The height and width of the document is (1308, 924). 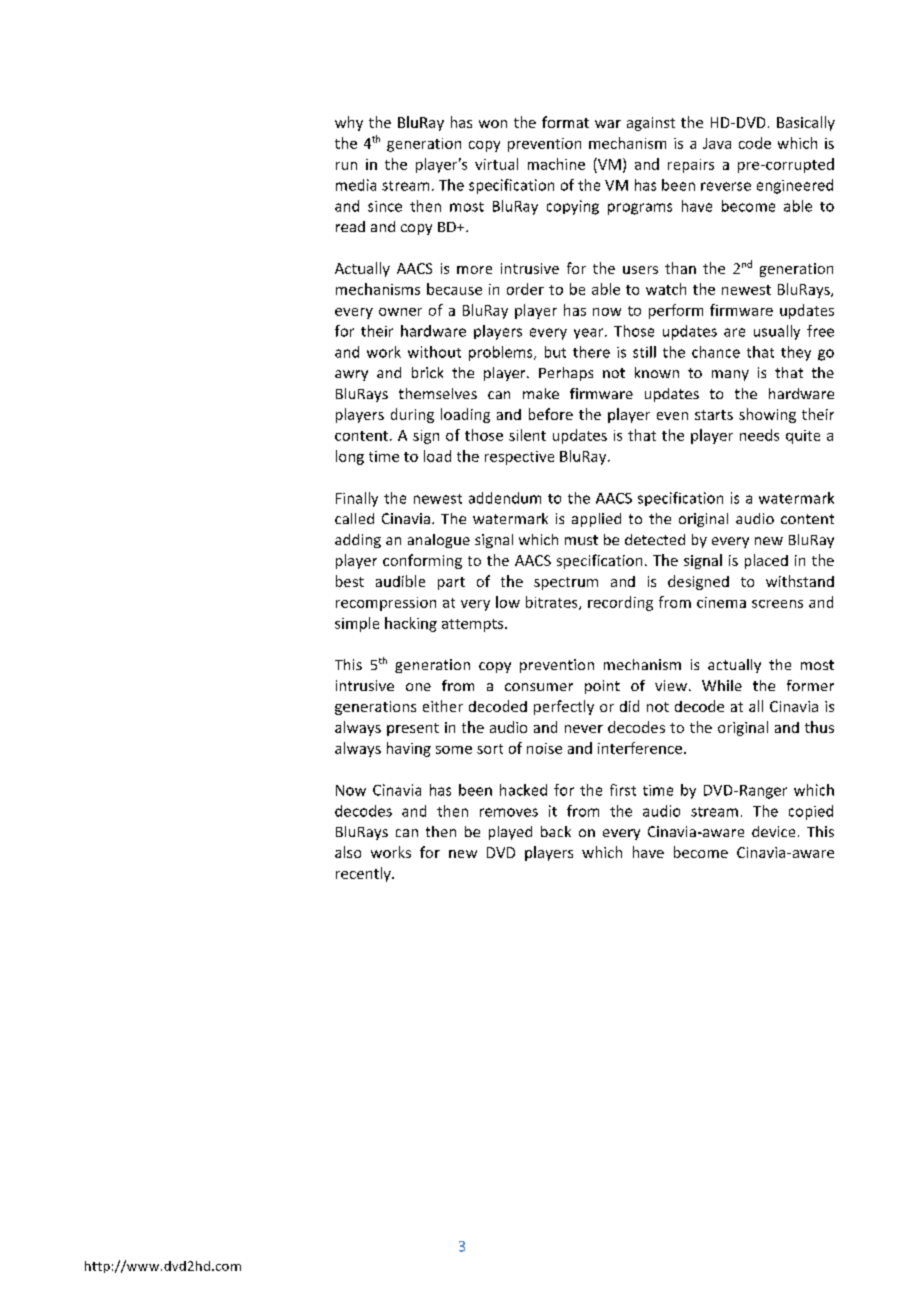 I want to click on usually, so click(x=777, y=332).
